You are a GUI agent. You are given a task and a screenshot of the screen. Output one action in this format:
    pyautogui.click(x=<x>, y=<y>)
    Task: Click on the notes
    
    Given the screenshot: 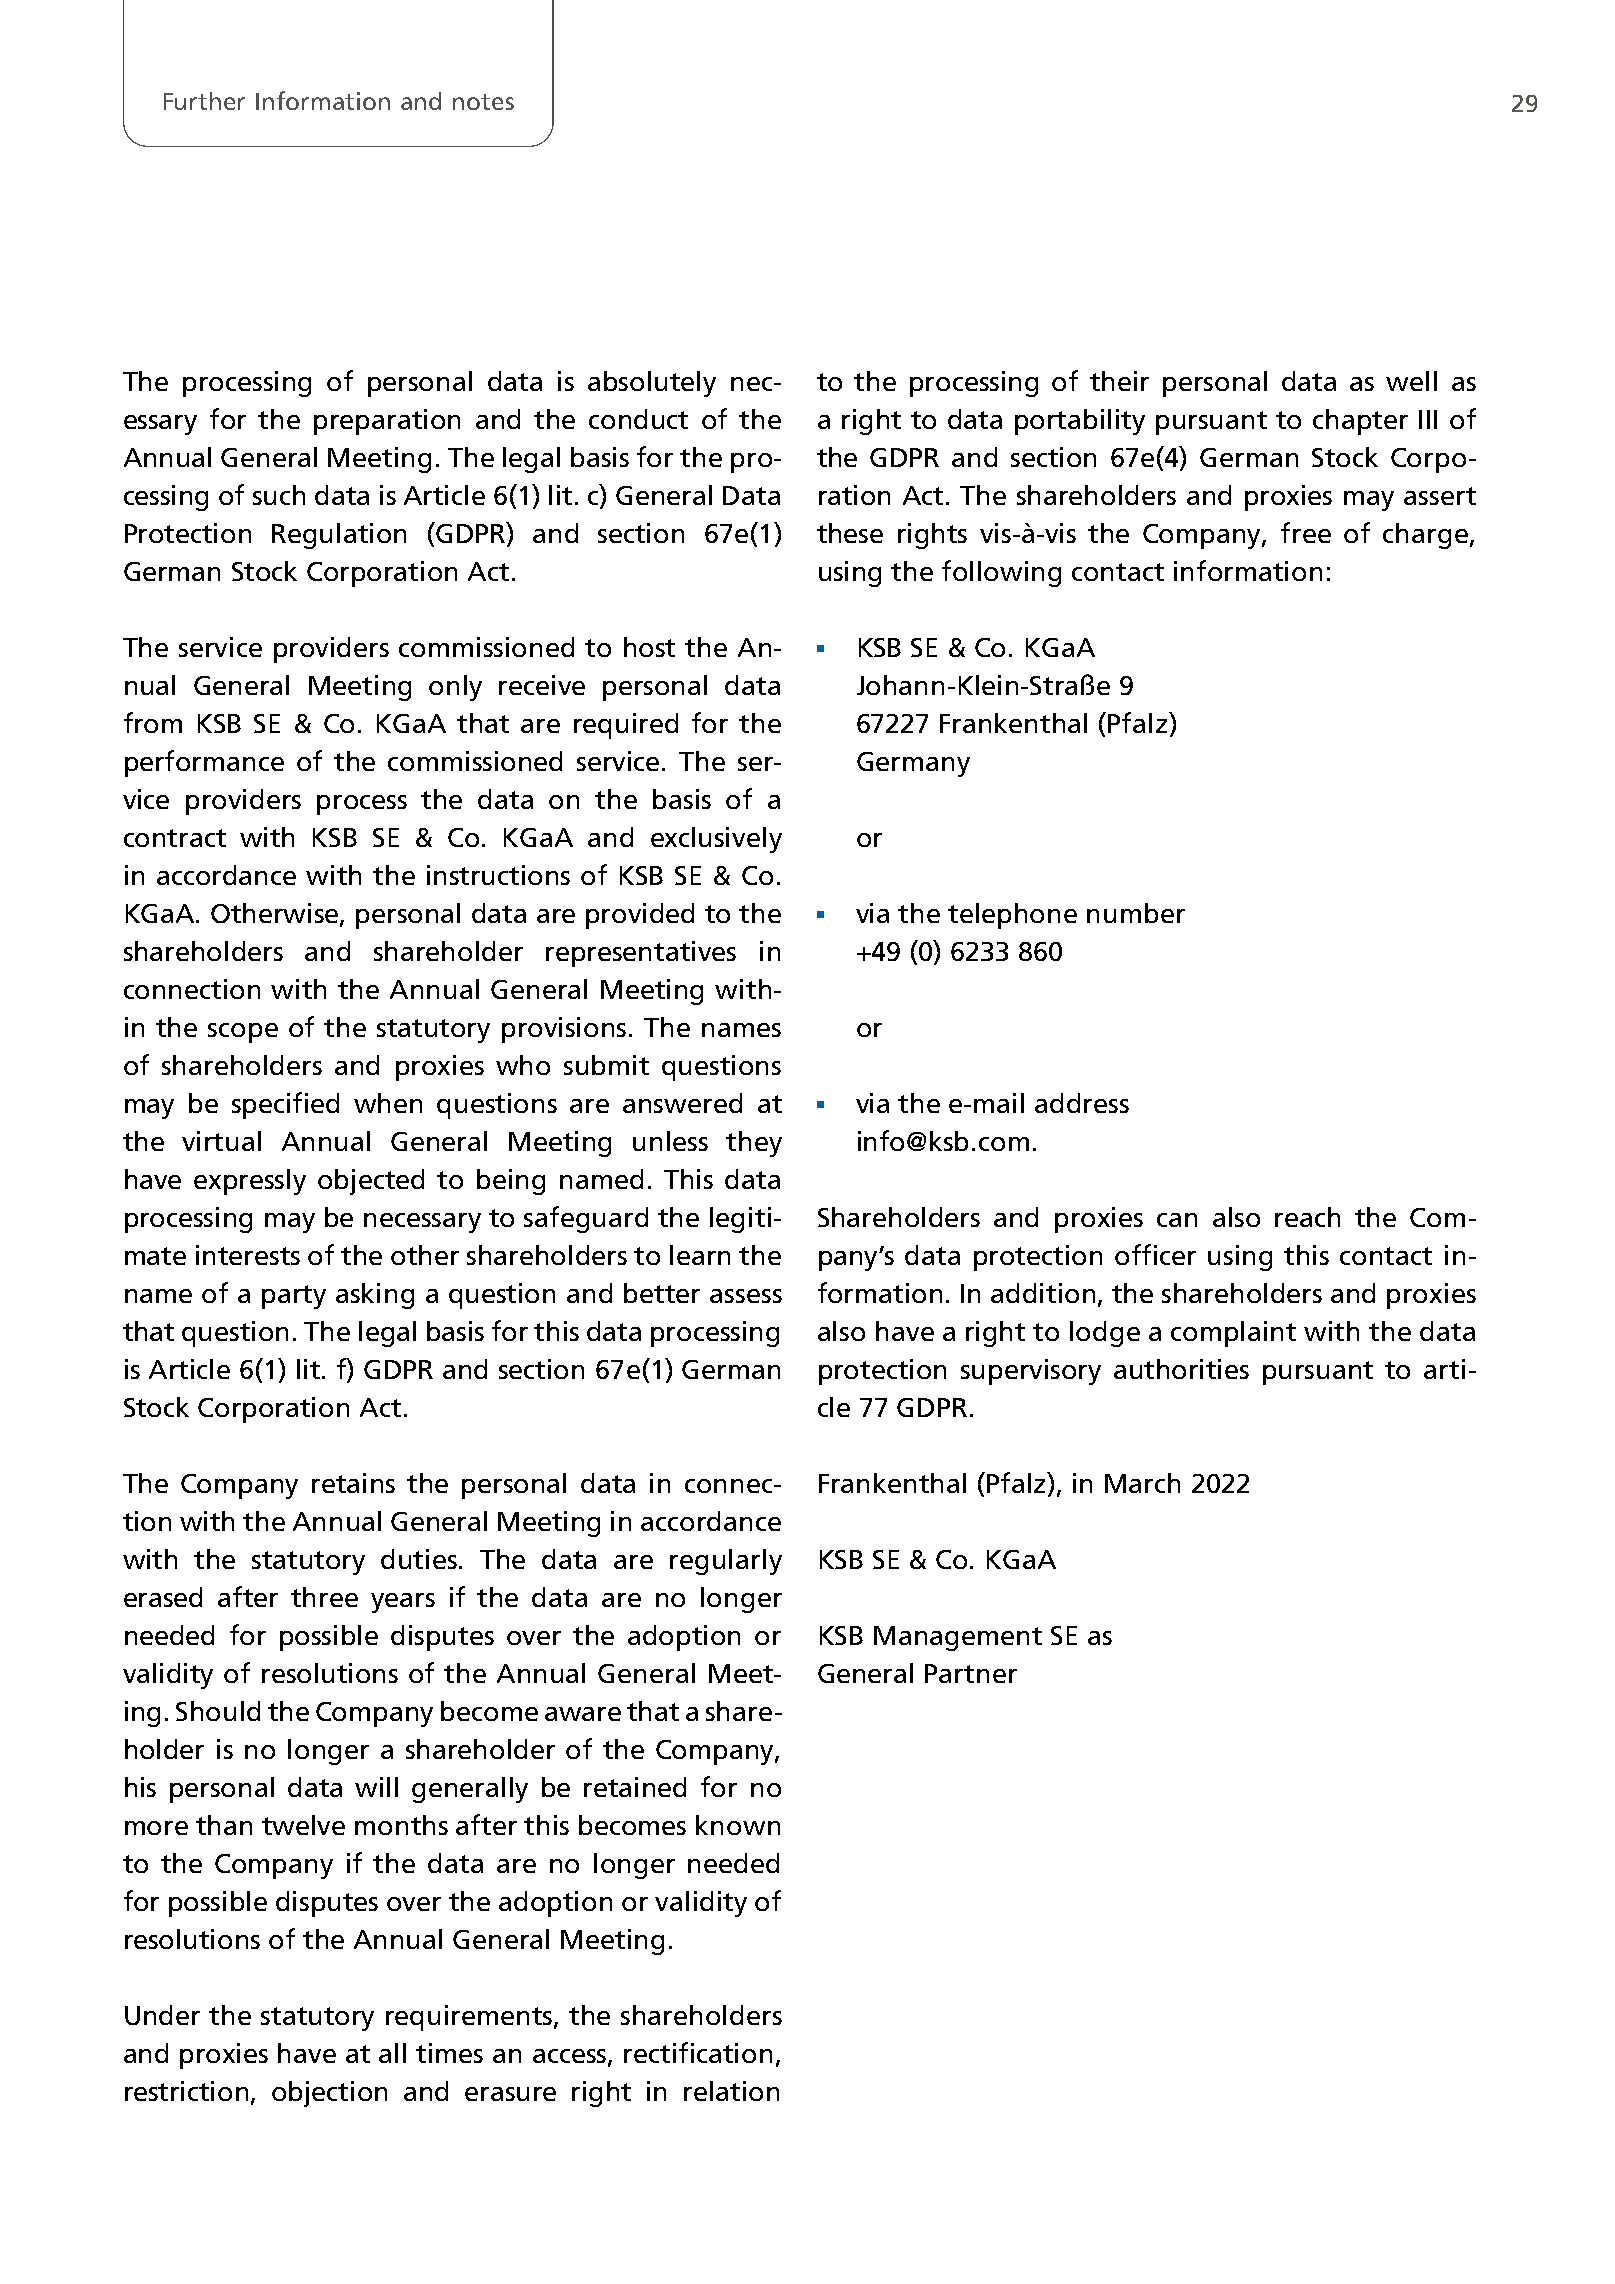 What is the action you would take?
    pyautogui.click(x=483, y=102)
